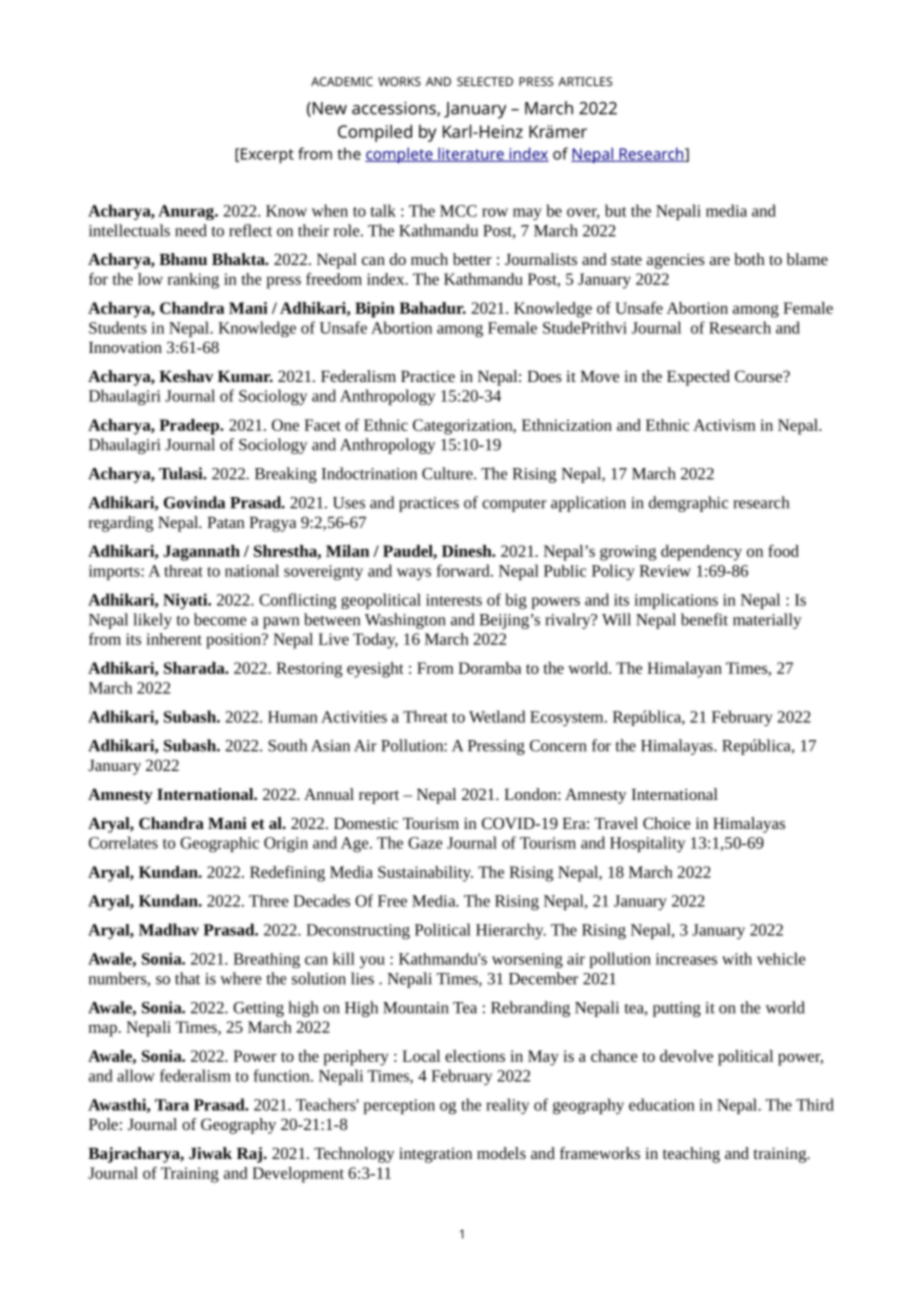  What do you see at coordinates (485, 81) in the screenshot?
I see `SELECTED` at bounding box center [485, 81].
